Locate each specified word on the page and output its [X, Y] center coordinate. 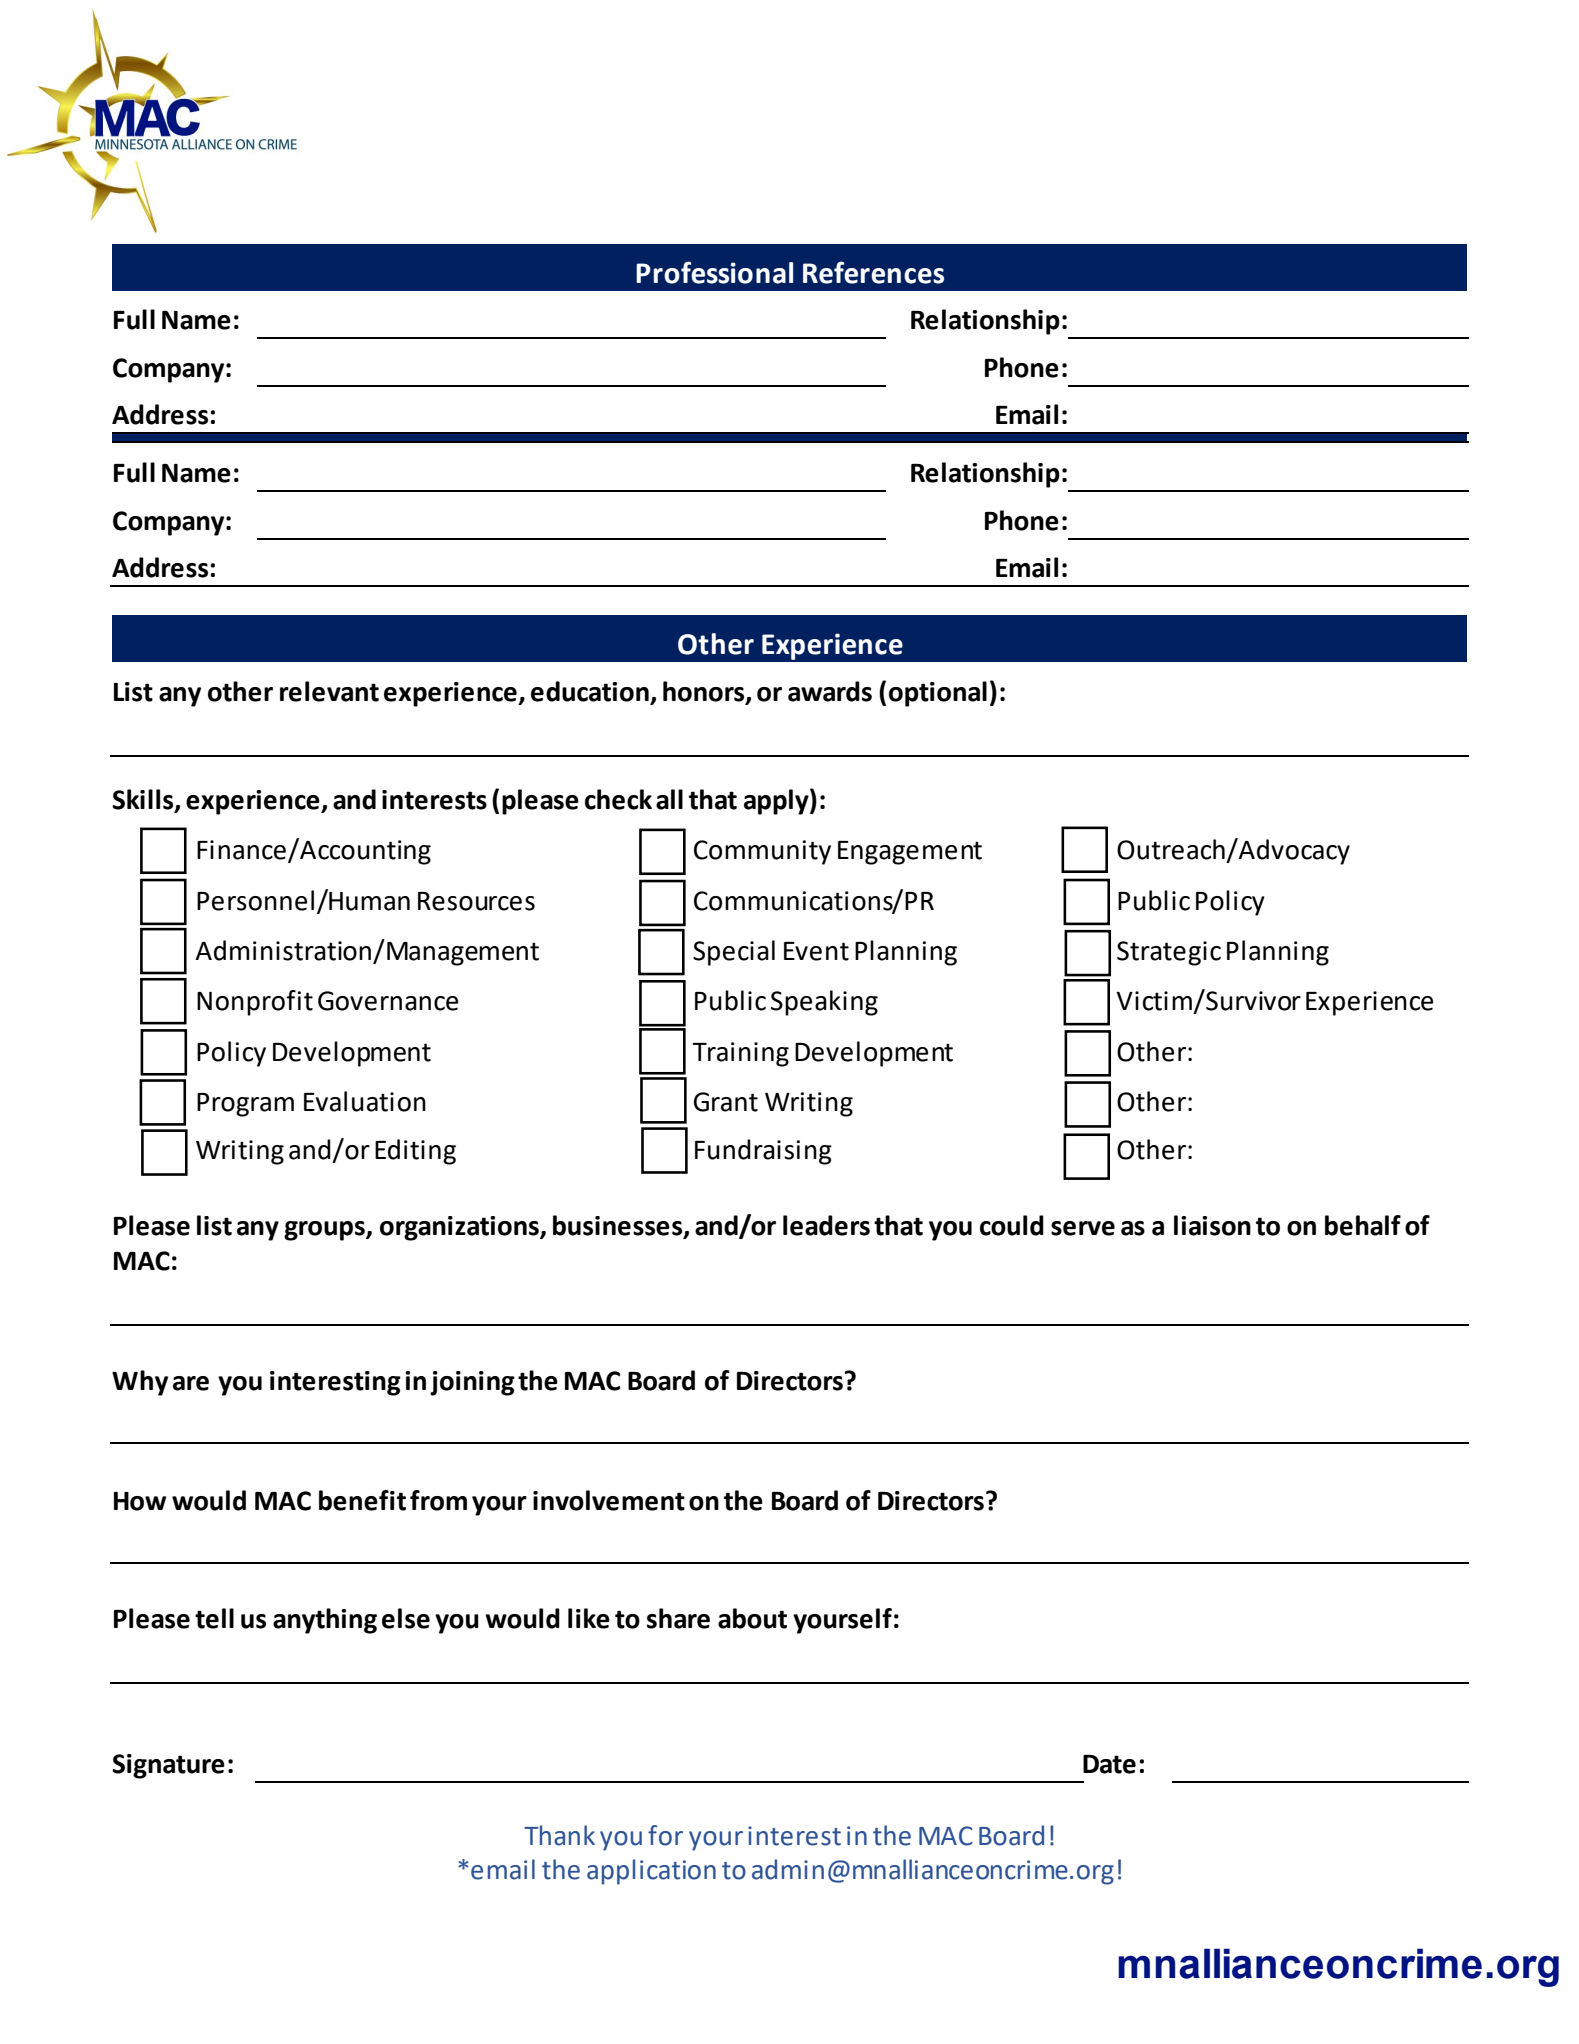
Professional [714, 272]
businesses [619, 1226]
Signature [168, 1766]
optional [938, 694]
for [665, 1835]
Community [762, 852]
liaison [1212, 1225]
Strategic [1169, 953]
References [873, 272]
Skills [144, 800]
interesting [335, 1383]
